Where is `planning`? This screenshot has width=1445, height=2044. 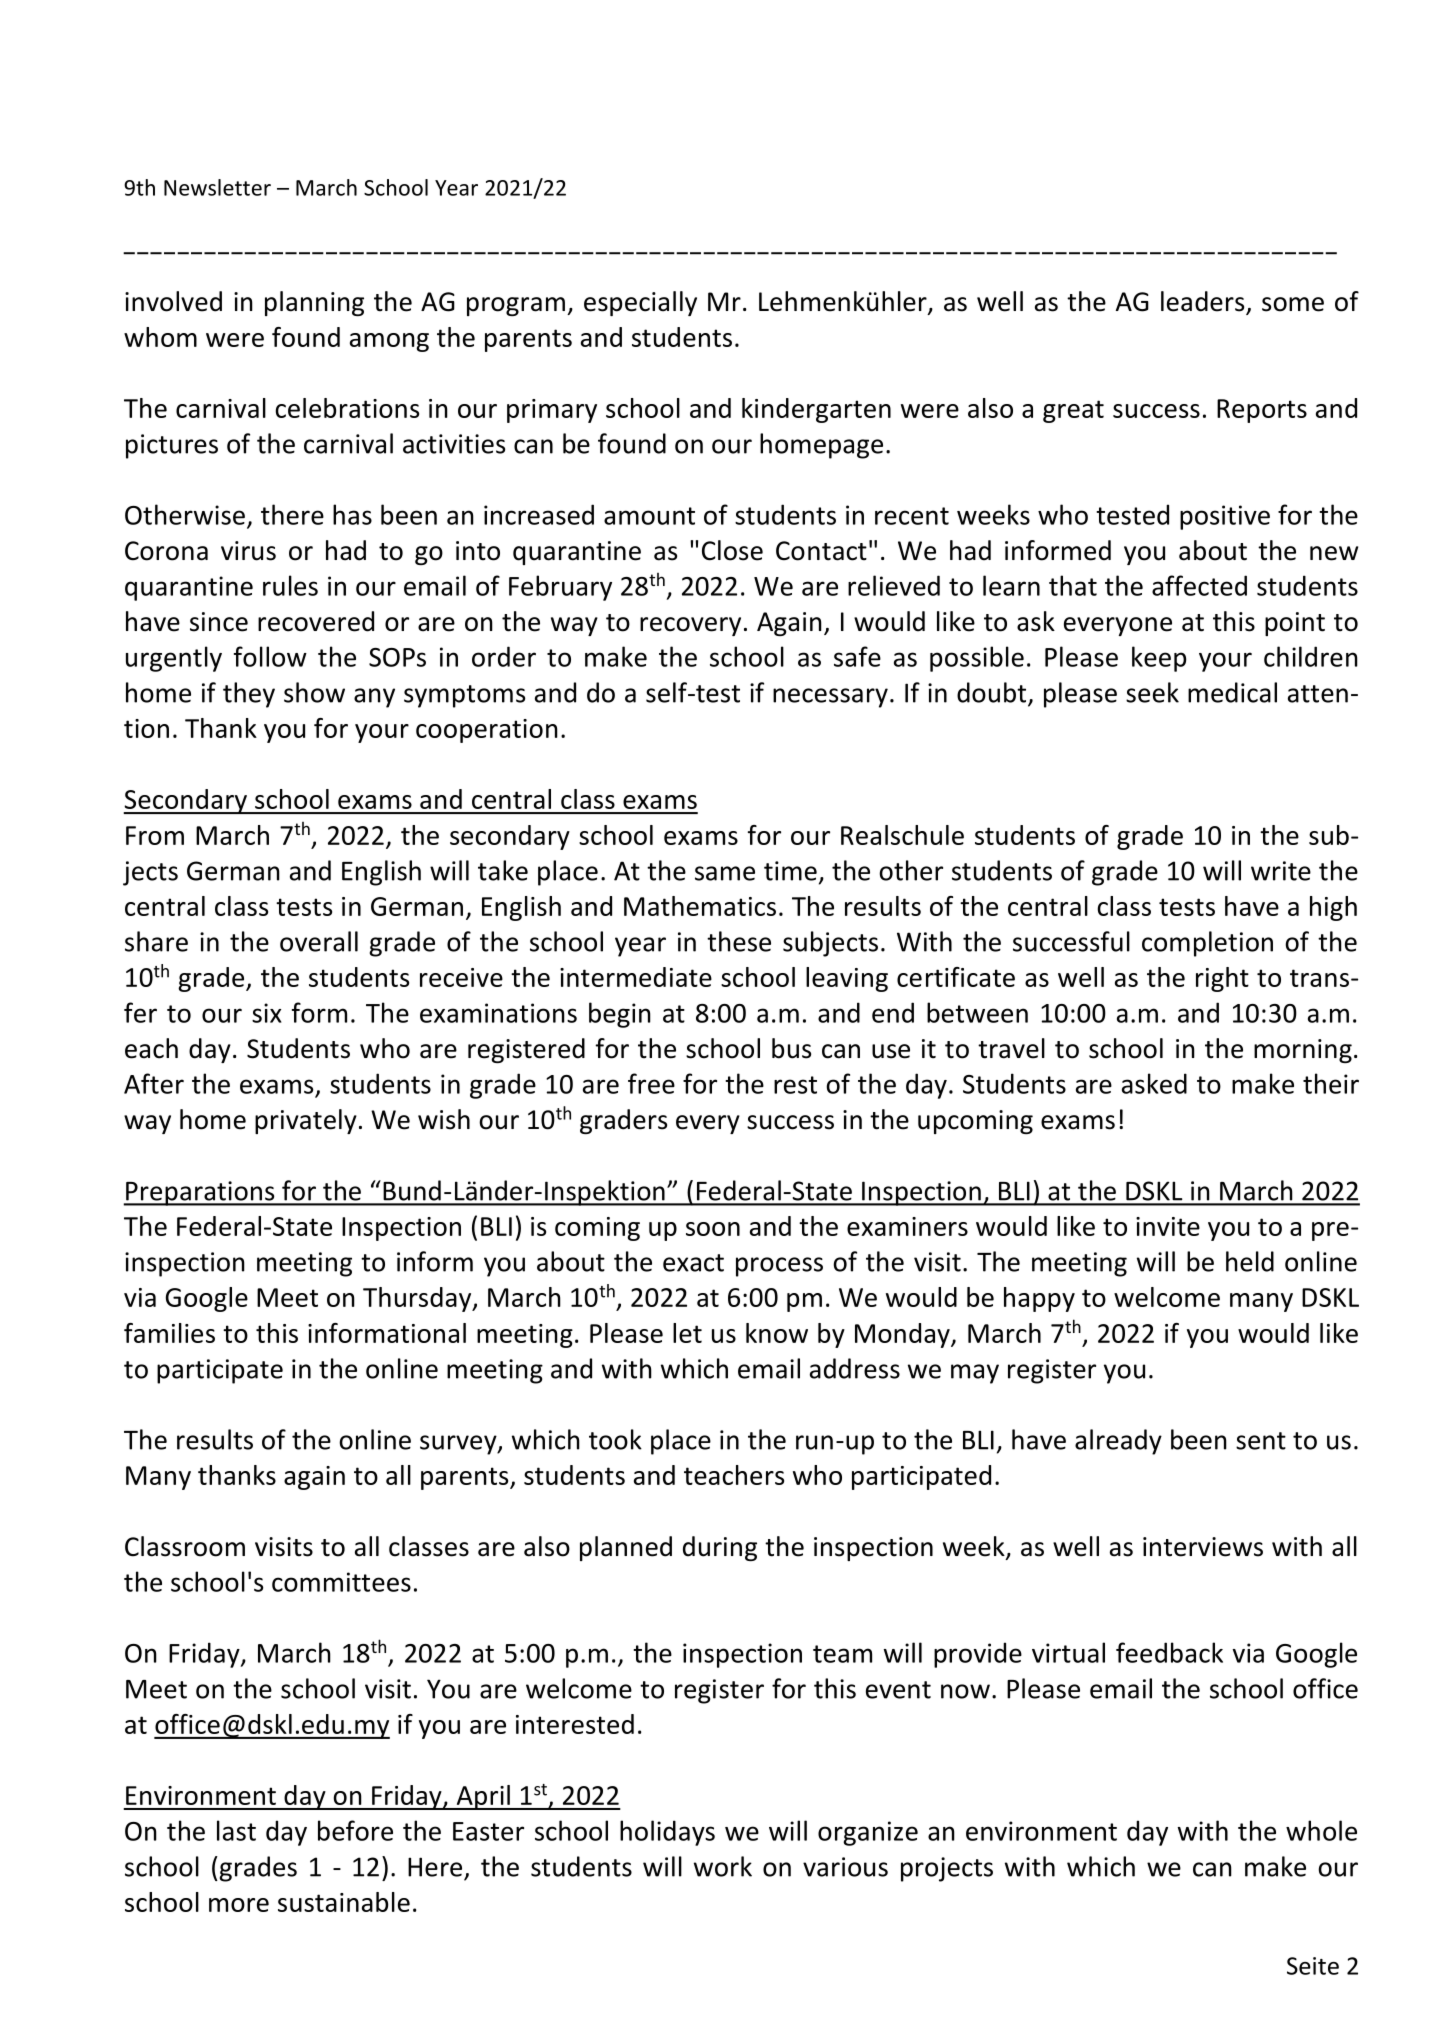
planning is located at coordinates (314, 303).
